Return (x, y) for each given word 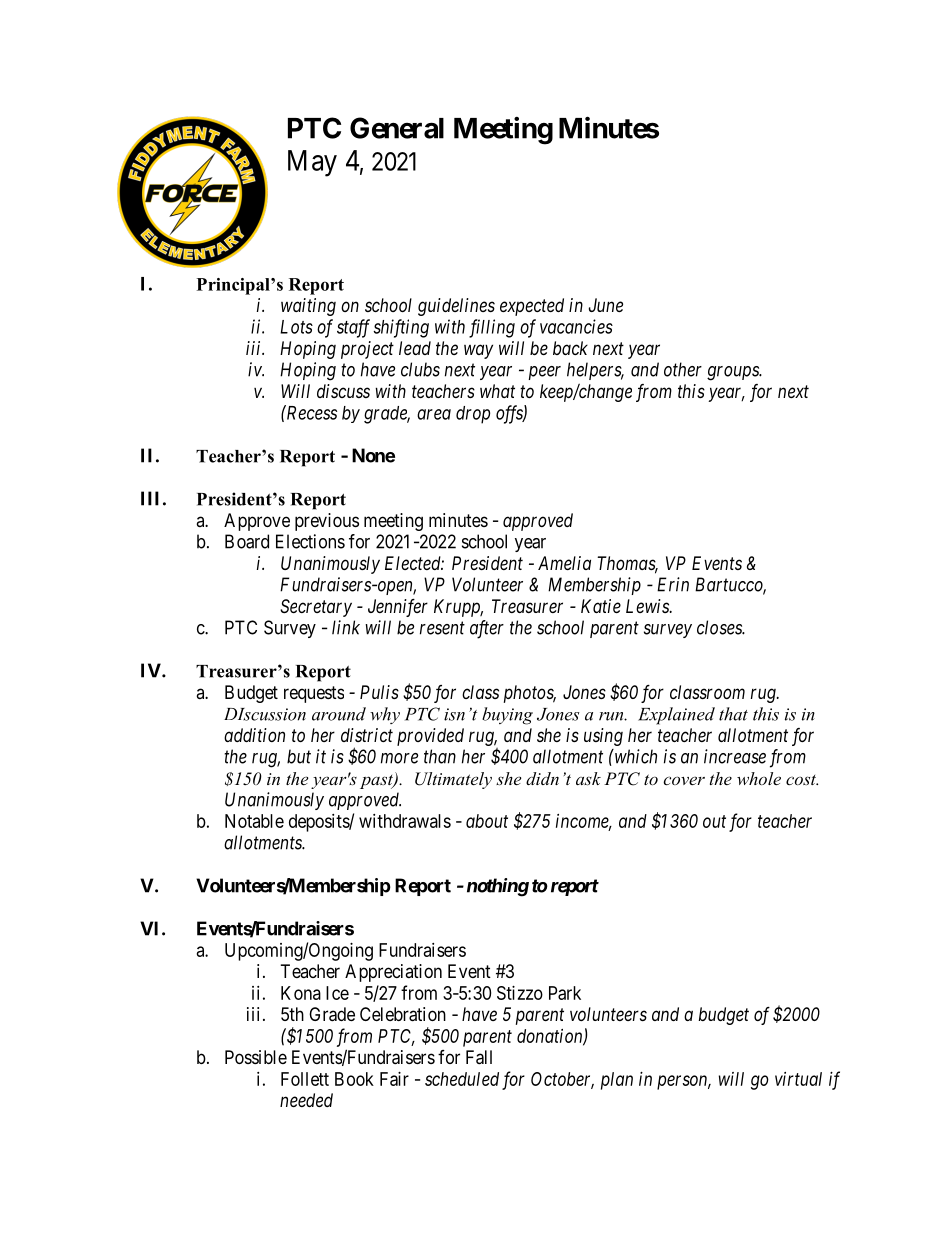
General (397, 128)
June (606, 305)
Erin (673, 584)
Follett (305, 1079)
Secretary (316, 608)
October (562, 1080)
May (312, 163)
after (487, 629)
